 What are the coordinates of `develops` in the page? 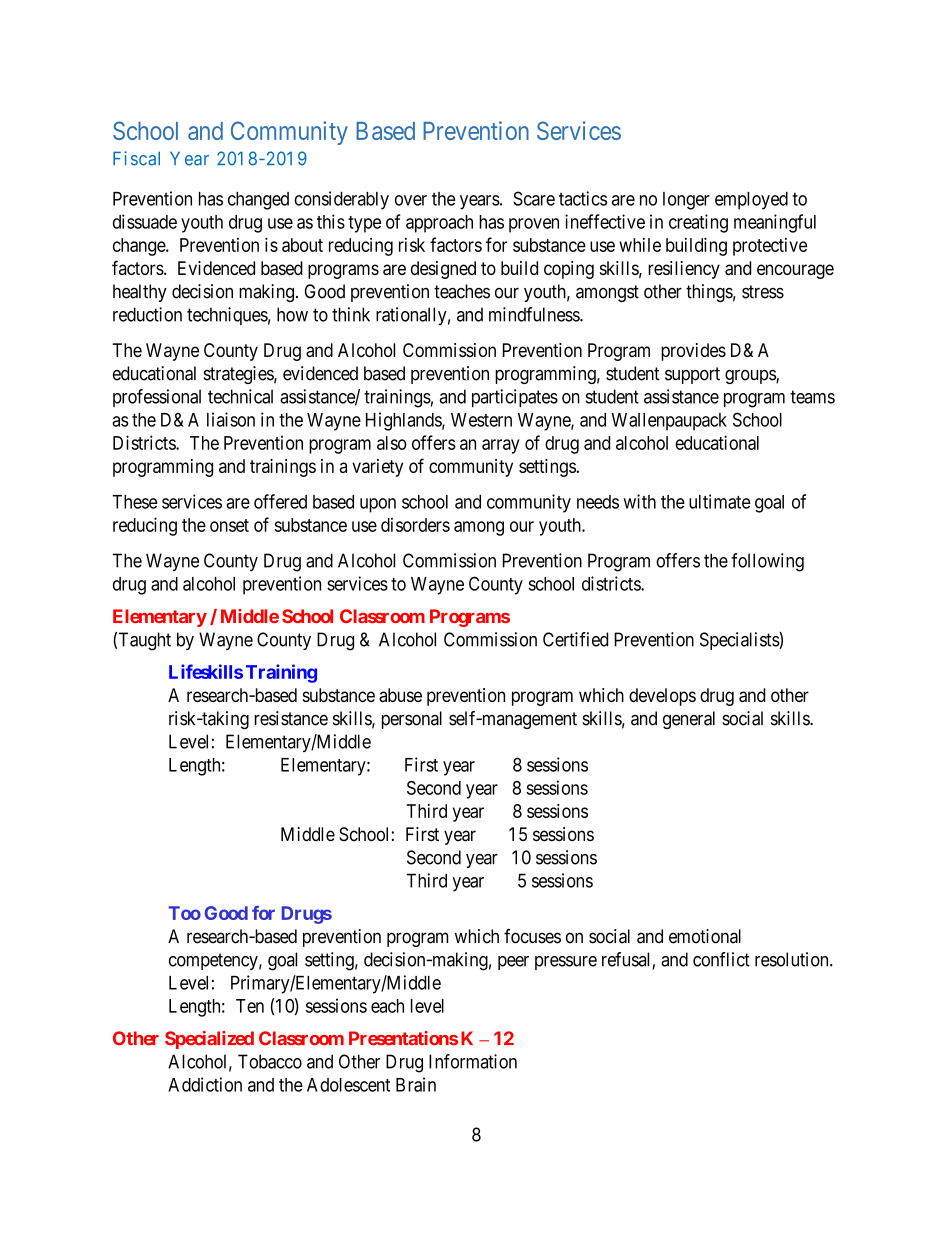 It's located at (662, 697).
